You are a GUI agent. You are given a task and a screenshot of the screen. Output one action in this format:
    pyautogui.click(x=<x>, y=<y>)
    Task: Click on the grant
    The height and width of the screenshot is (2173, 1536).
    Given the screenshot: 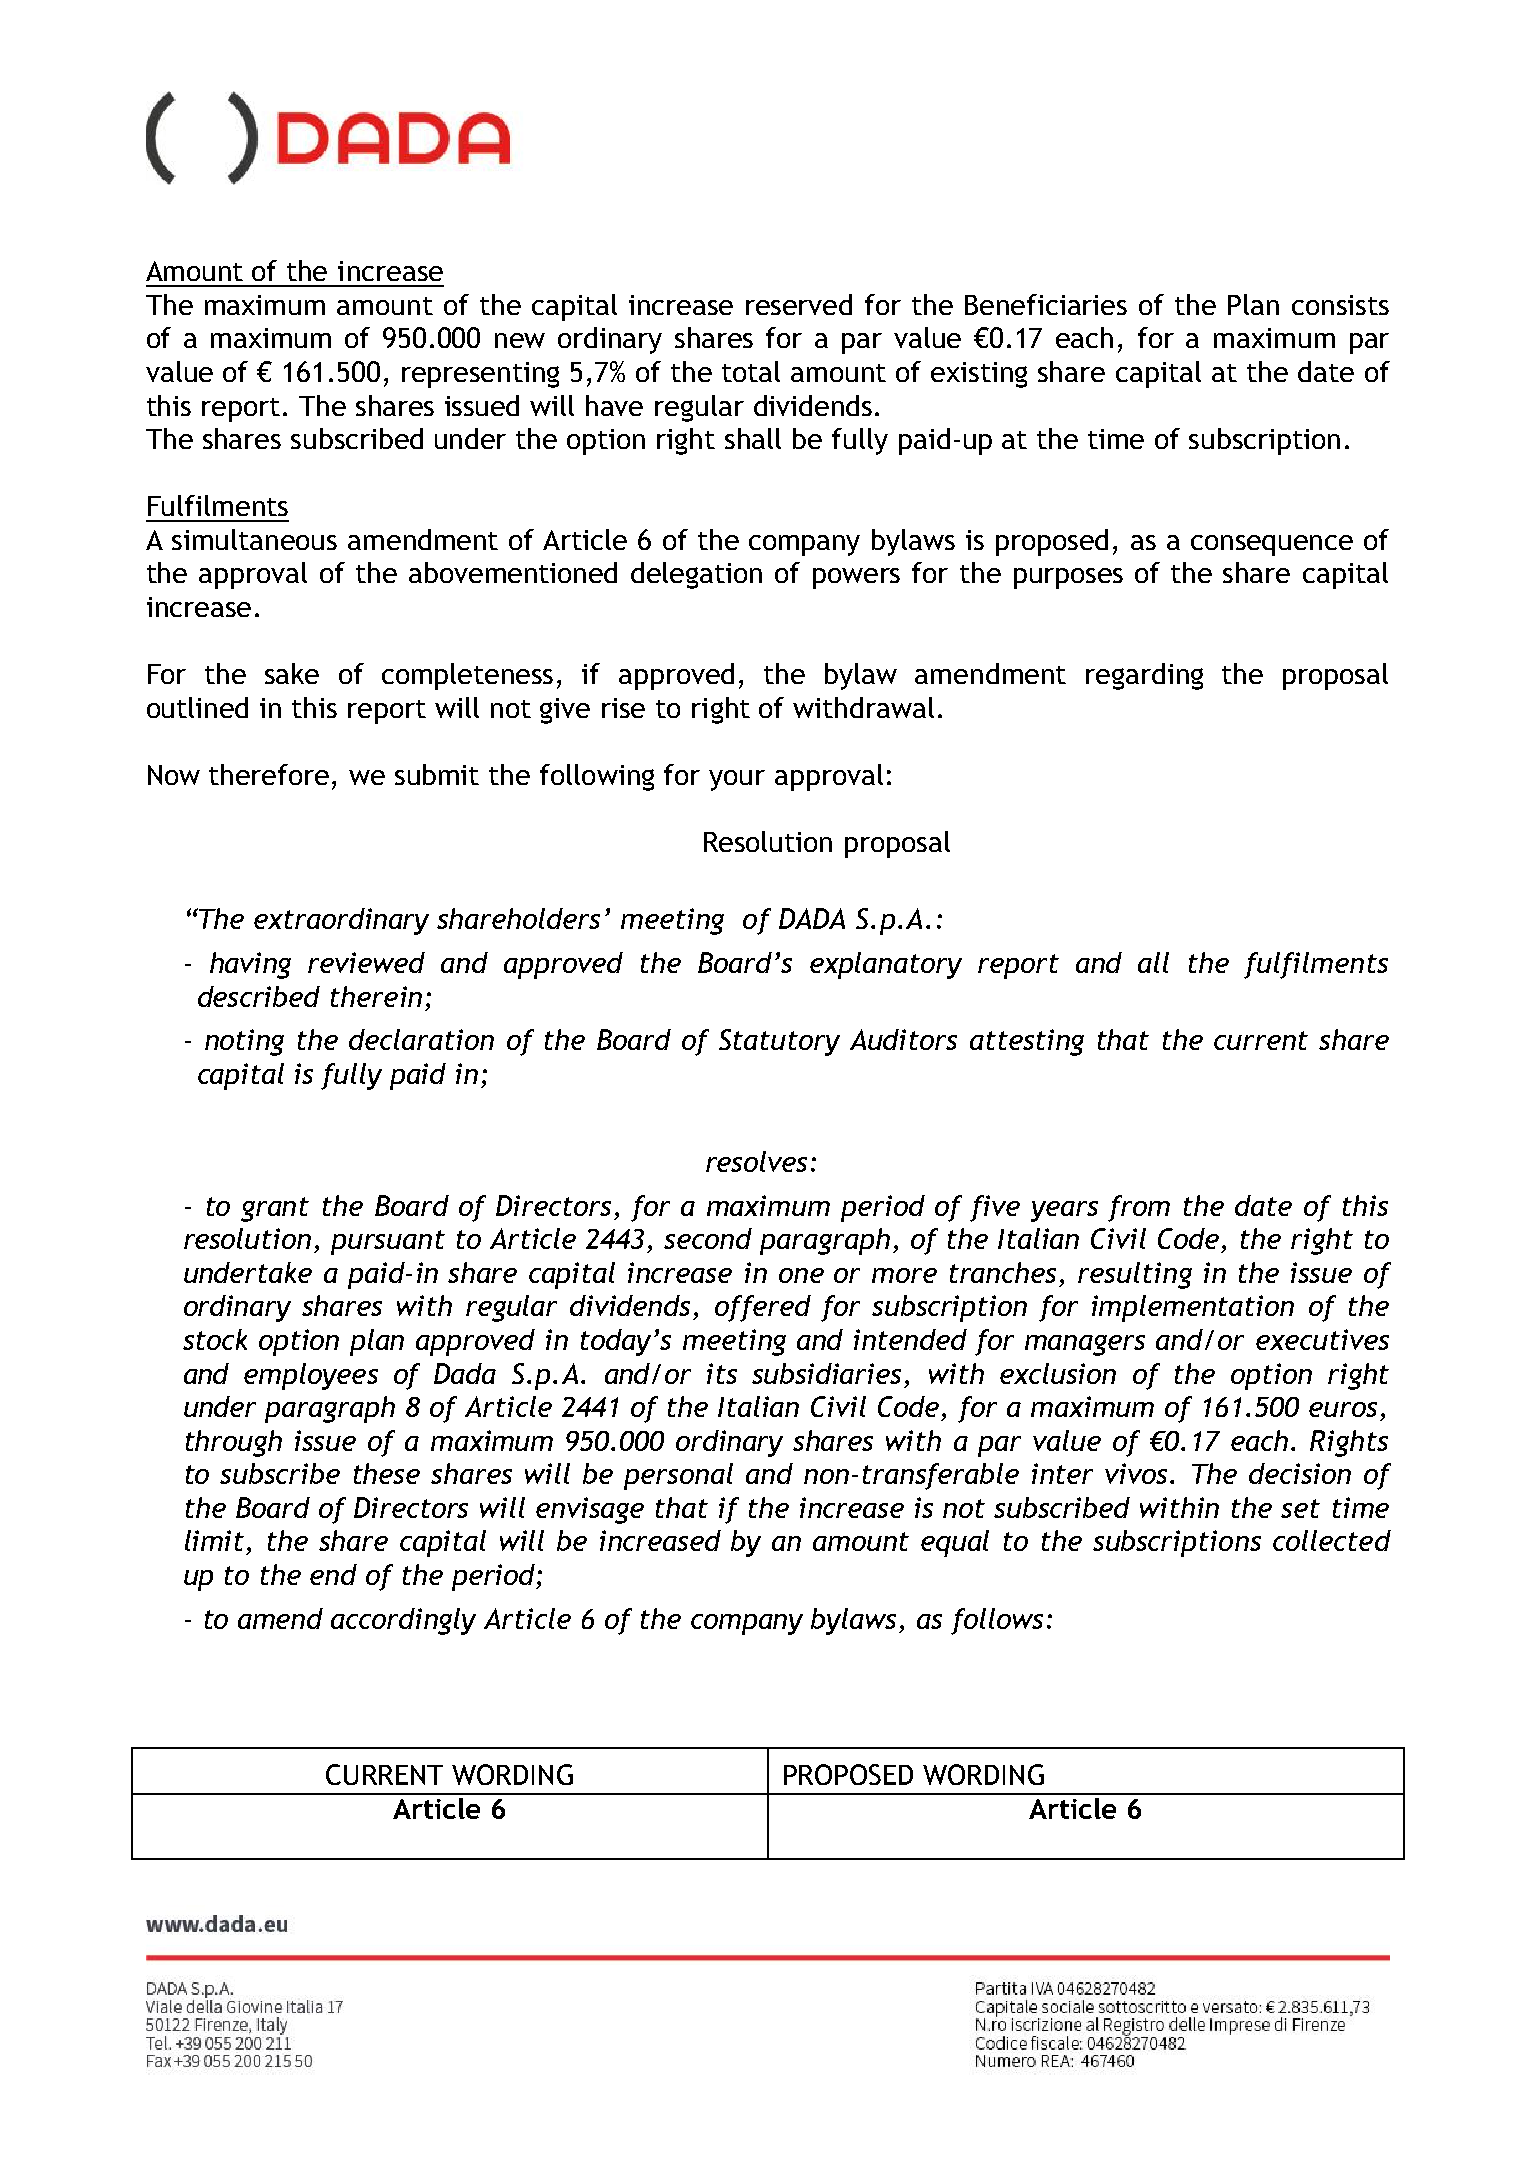 What is the action you would take?
    pyautogui.click(x=275, y=1209)
